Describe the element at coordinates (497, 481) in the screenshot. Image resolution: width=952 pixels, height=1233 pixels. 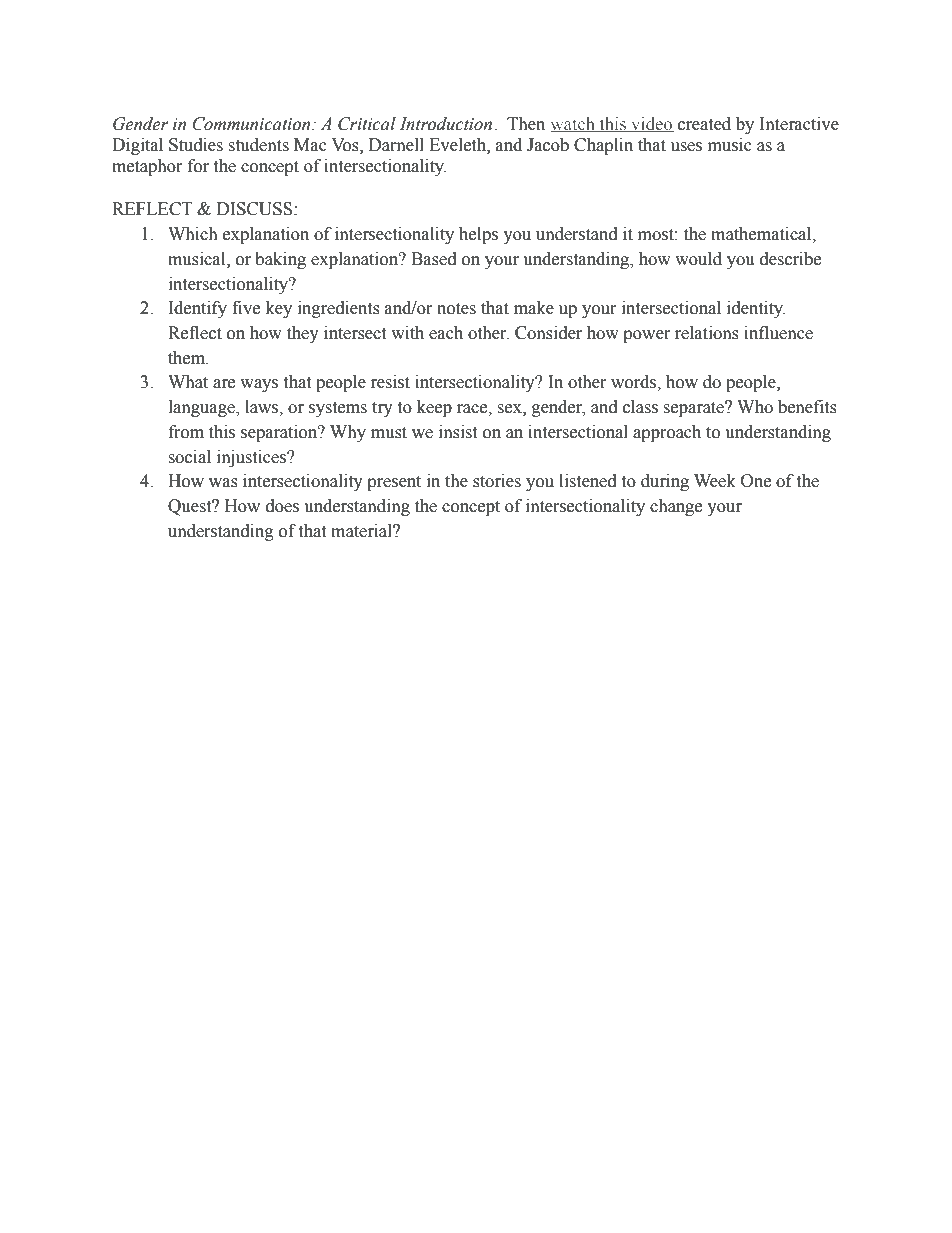
I see `stories` at that location.
